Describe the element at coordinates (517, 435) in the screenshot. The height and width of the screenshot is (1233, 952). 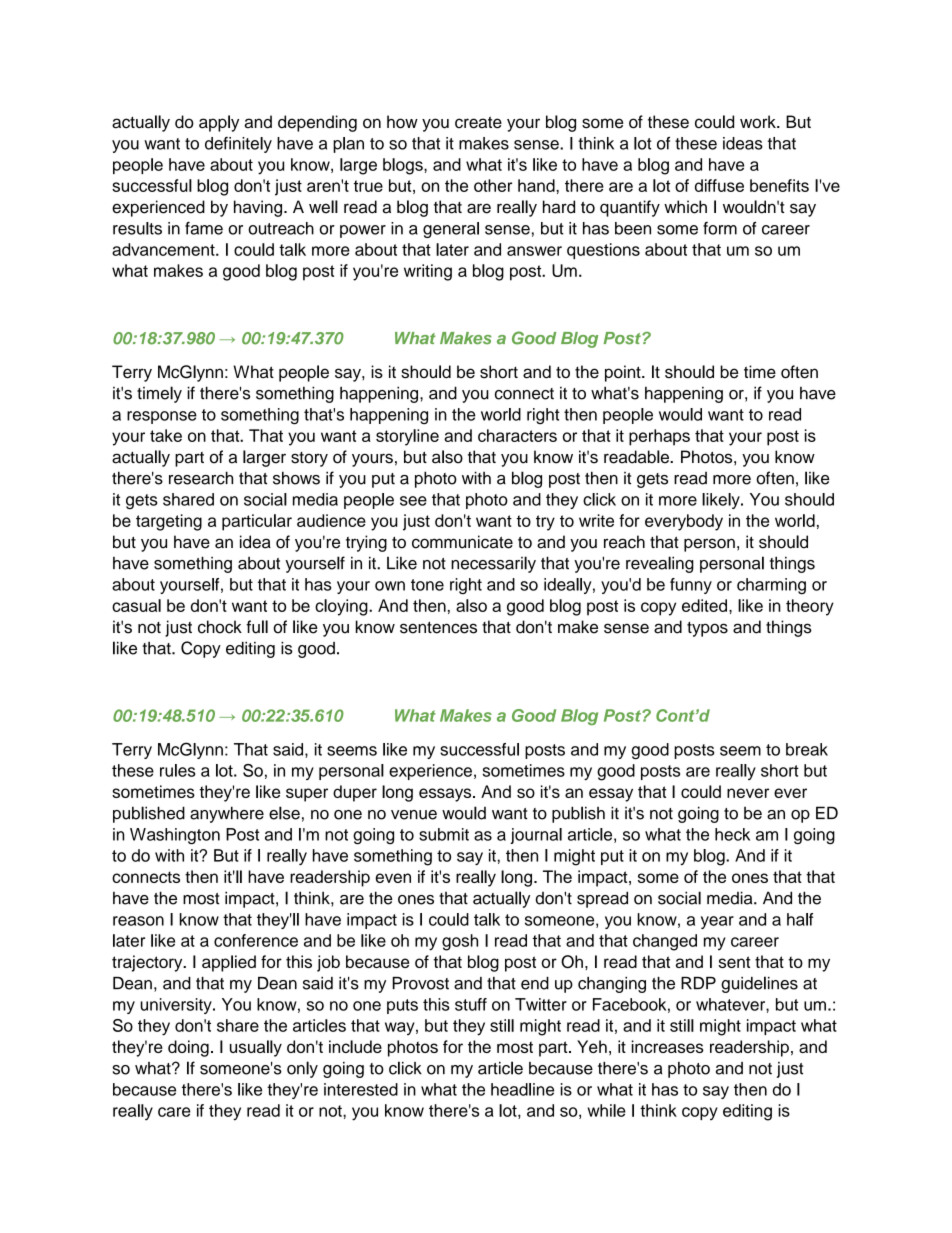
I see `characters` at that location.
